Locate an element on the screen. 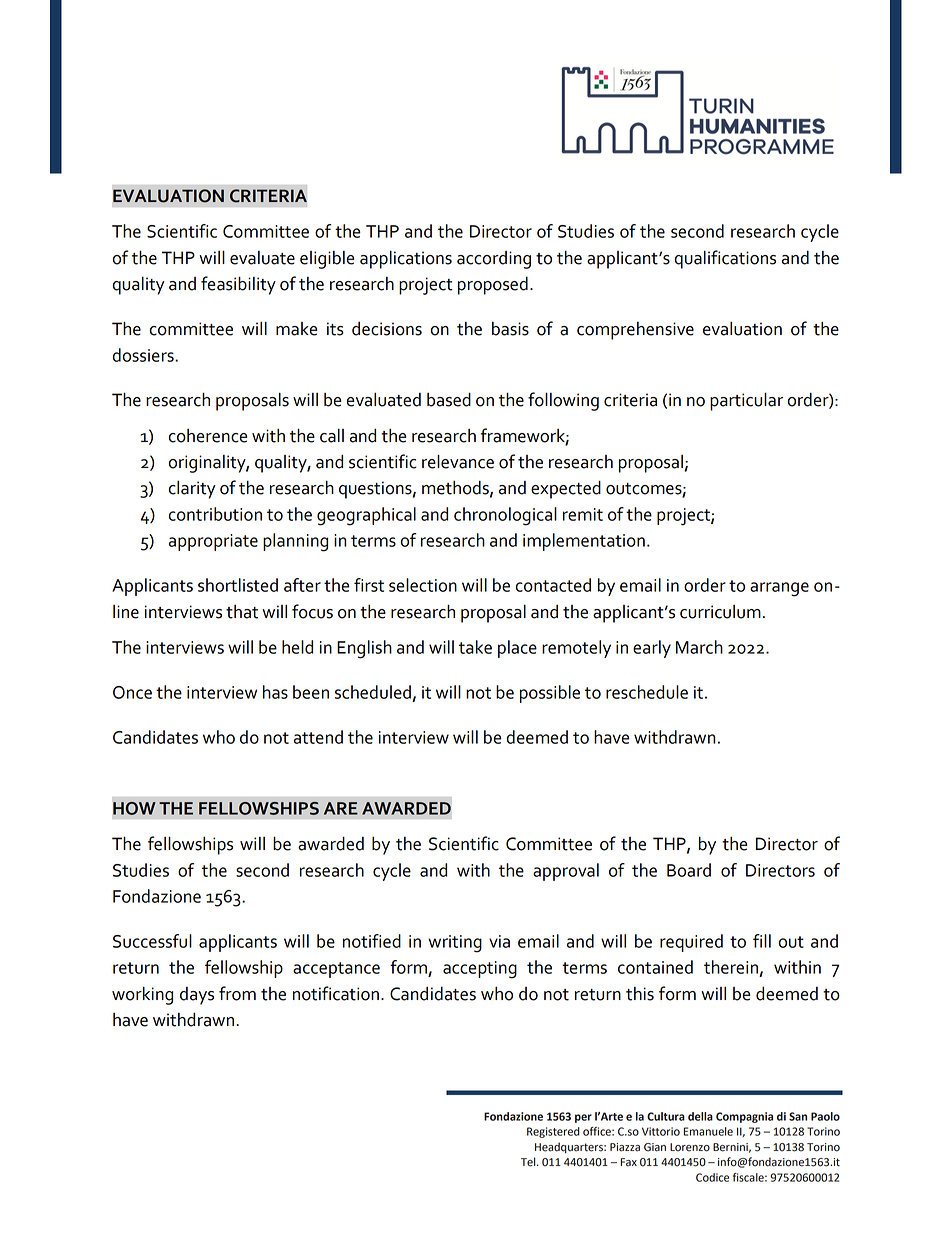 The image size is (952, 1233). via is located at coordinates (499, 941).
